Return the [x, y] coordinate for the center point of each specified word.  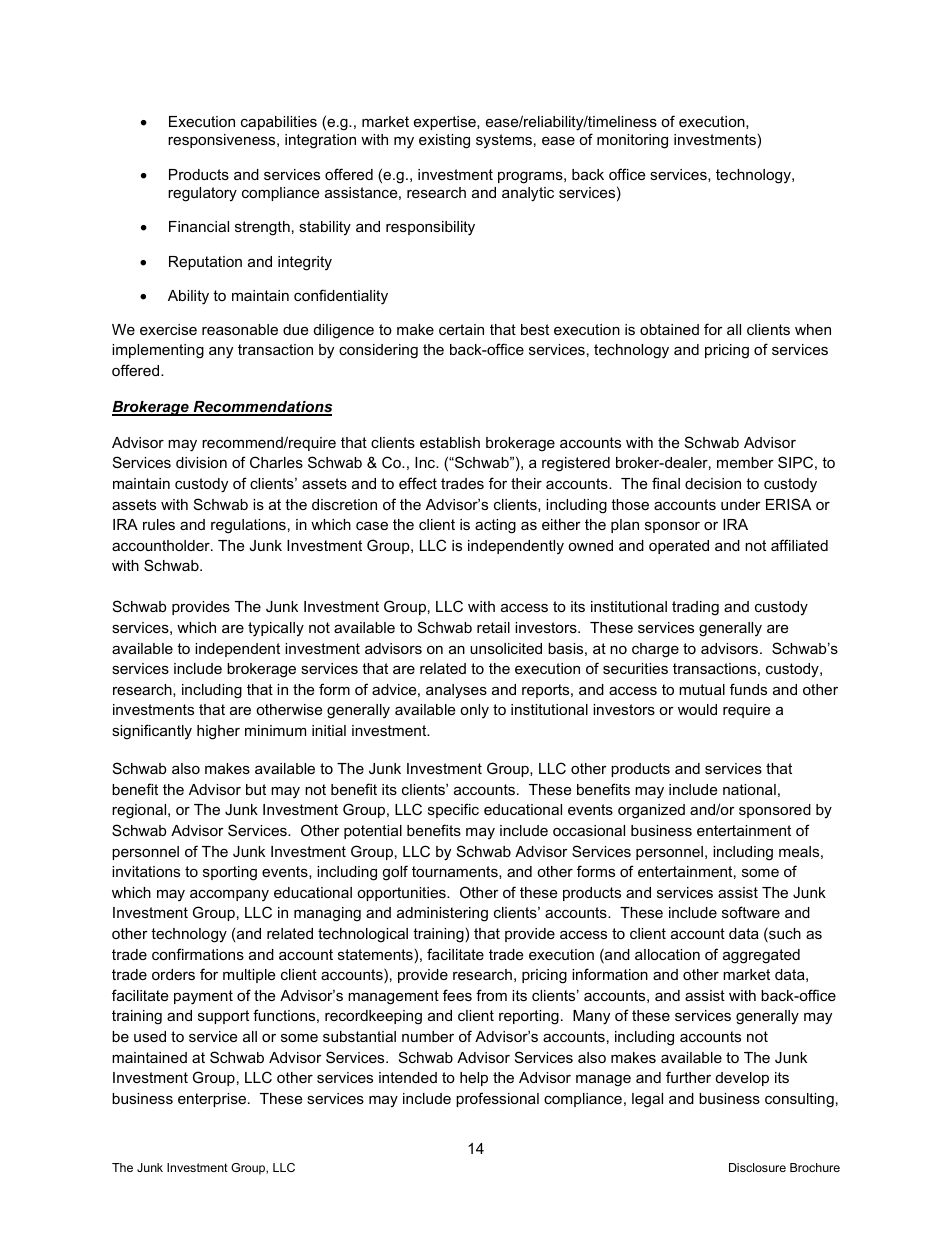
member [745, 462]
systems [504, 141]
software [751, 912]
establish [450, 442]
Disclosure [757, 1167]
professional [497, 1099]
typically [276, 629]
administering [442, 914]
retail [493, 627]
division [201, 462]
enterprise [213, 1100]
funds [748, 689]
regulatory [202, 194]
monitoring [632, 141]
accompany [229, 895]
